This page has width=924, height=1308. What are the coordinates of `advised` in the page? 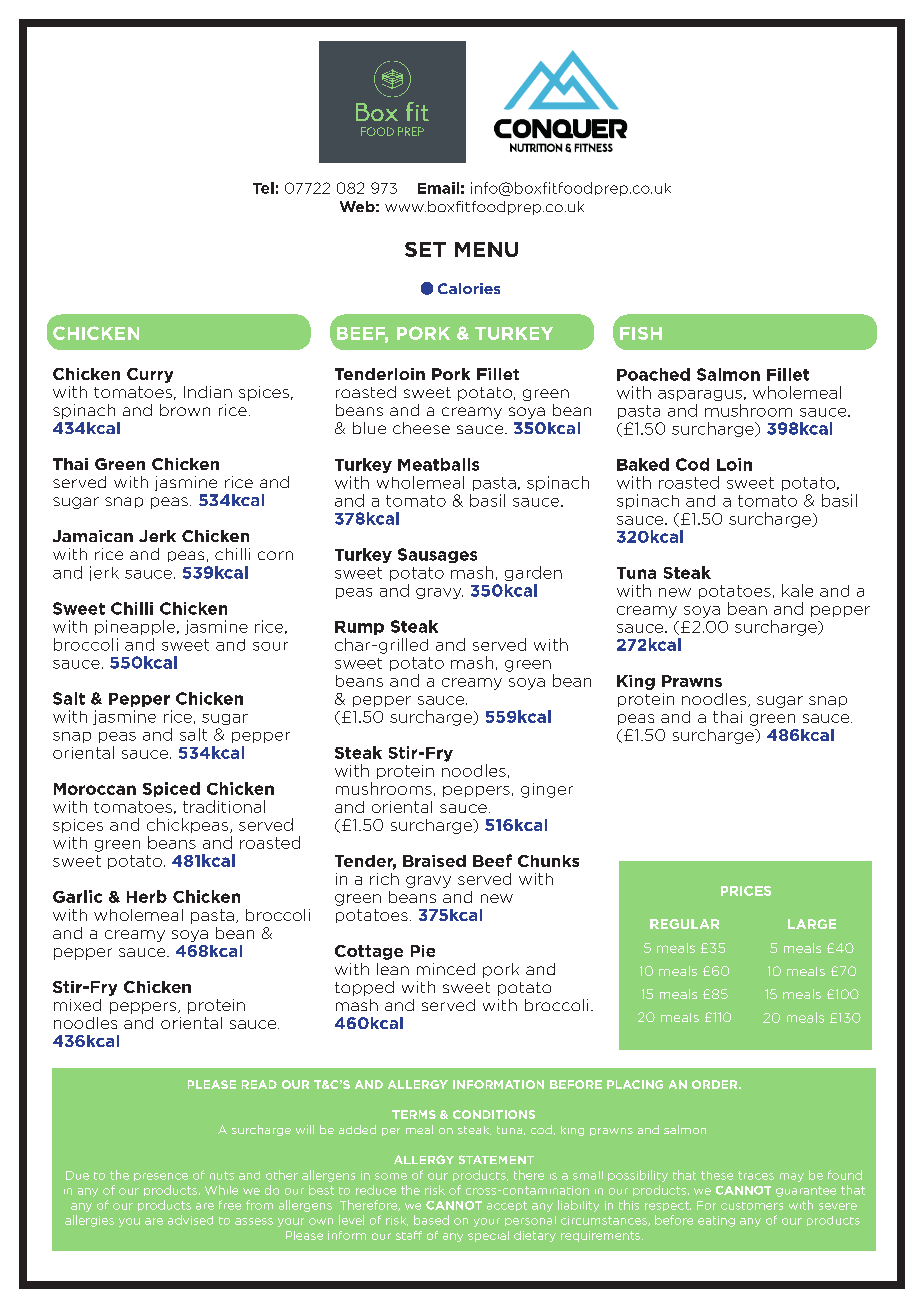 It's located at (190, 1220).
